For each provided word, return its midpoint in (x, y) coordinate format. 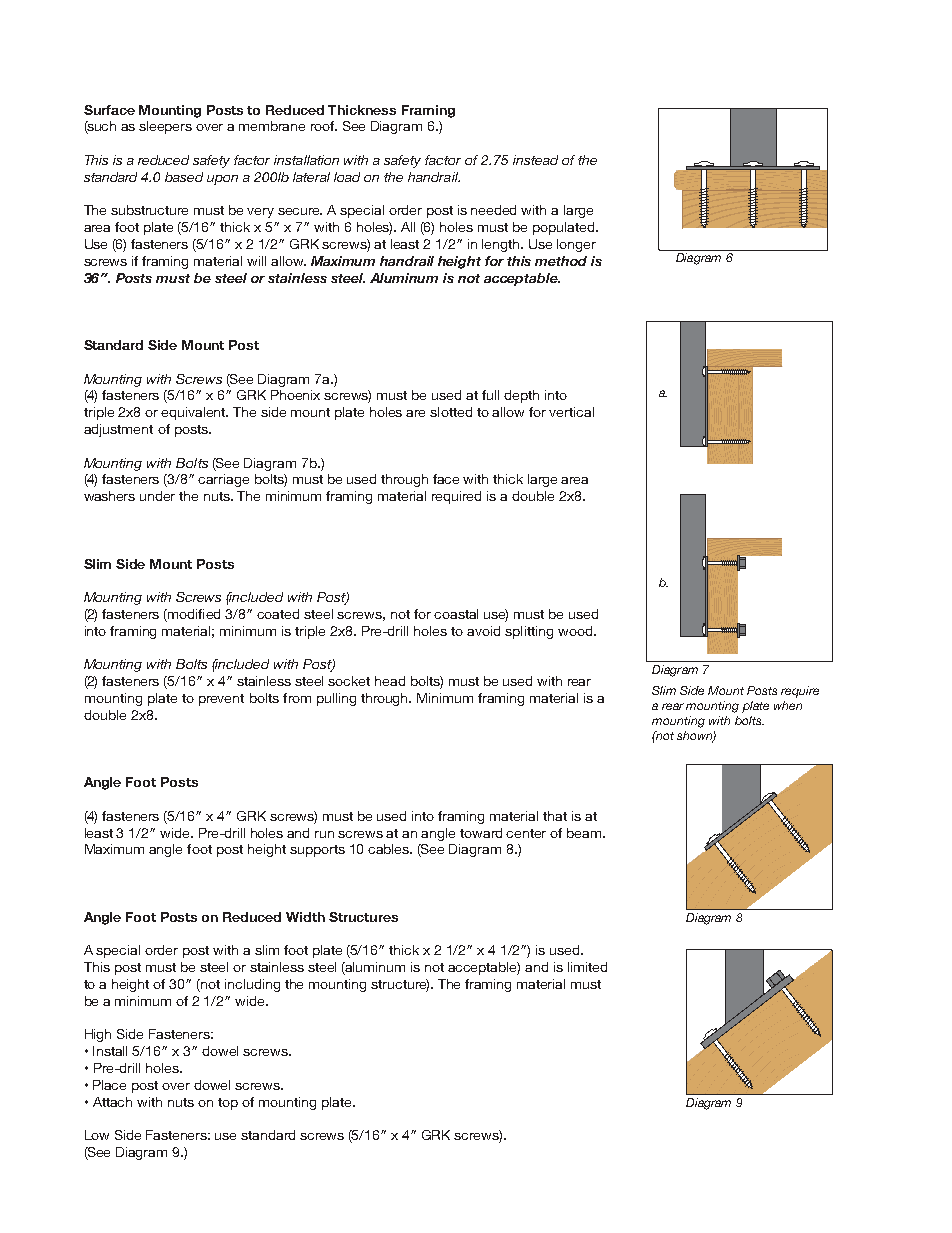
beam (585, 833)
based (184, 177)
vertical (571, 412)
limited (587, 967)
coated (278, 614)
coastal (456, 614)
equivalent (194, 413)
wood (576, 631)
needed (493, 210)
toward (481, 833)
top (228, 1104)
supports (317, 851)
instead (535, 160)
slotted (451, 412)
